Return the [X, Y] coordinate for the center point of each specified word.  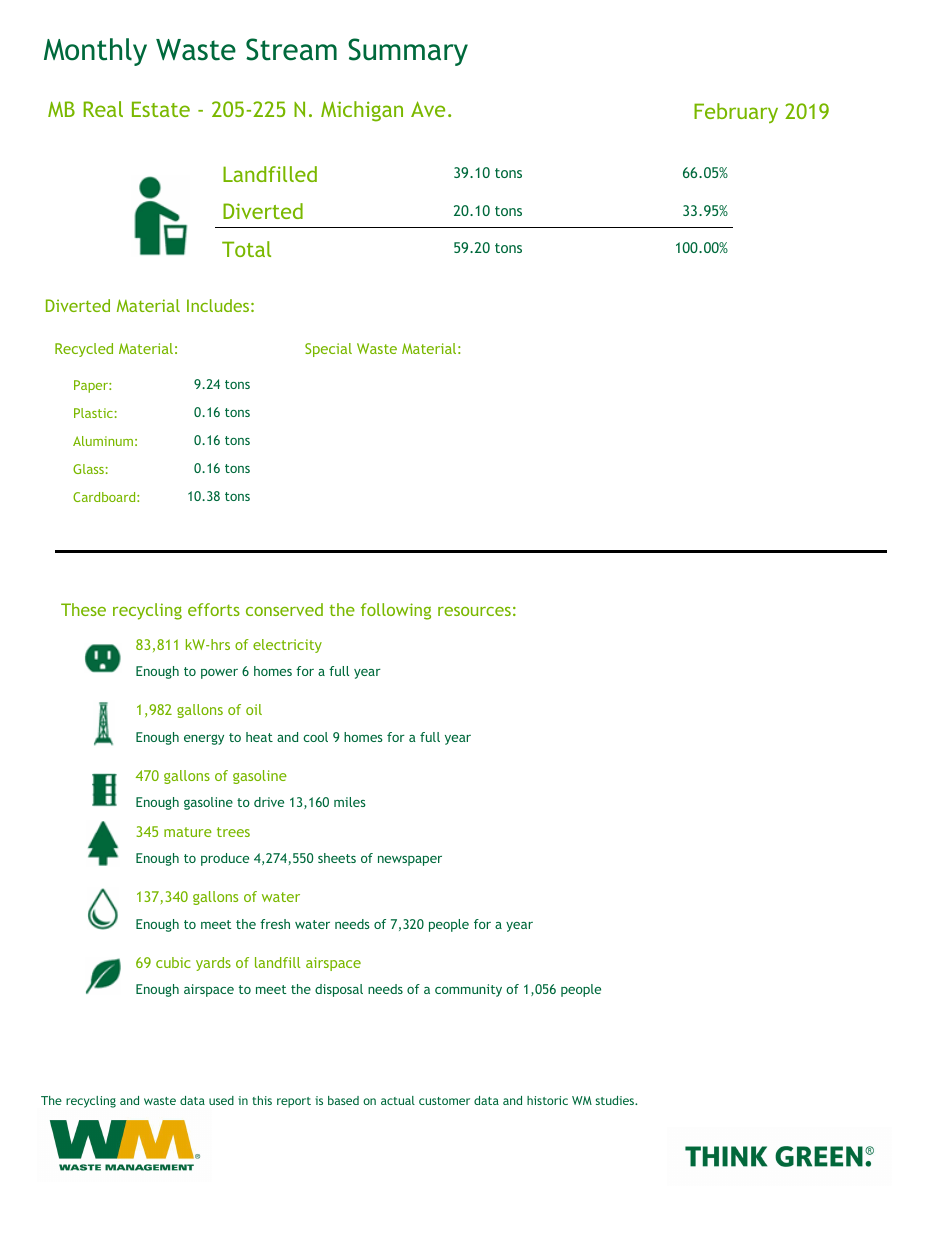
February [736, 113]
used [221, 1100]
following [396, 611]
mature [188, 832]
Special [328, 350]
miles [350, 802]
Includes [218, 305]
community [468, 990]
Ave [428, 109]
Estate [161, 109]
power [219, 674]
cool [315, 737]
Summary [408, 52]
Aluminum [103, 441]
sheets [337, 858]
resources [474, 611]
